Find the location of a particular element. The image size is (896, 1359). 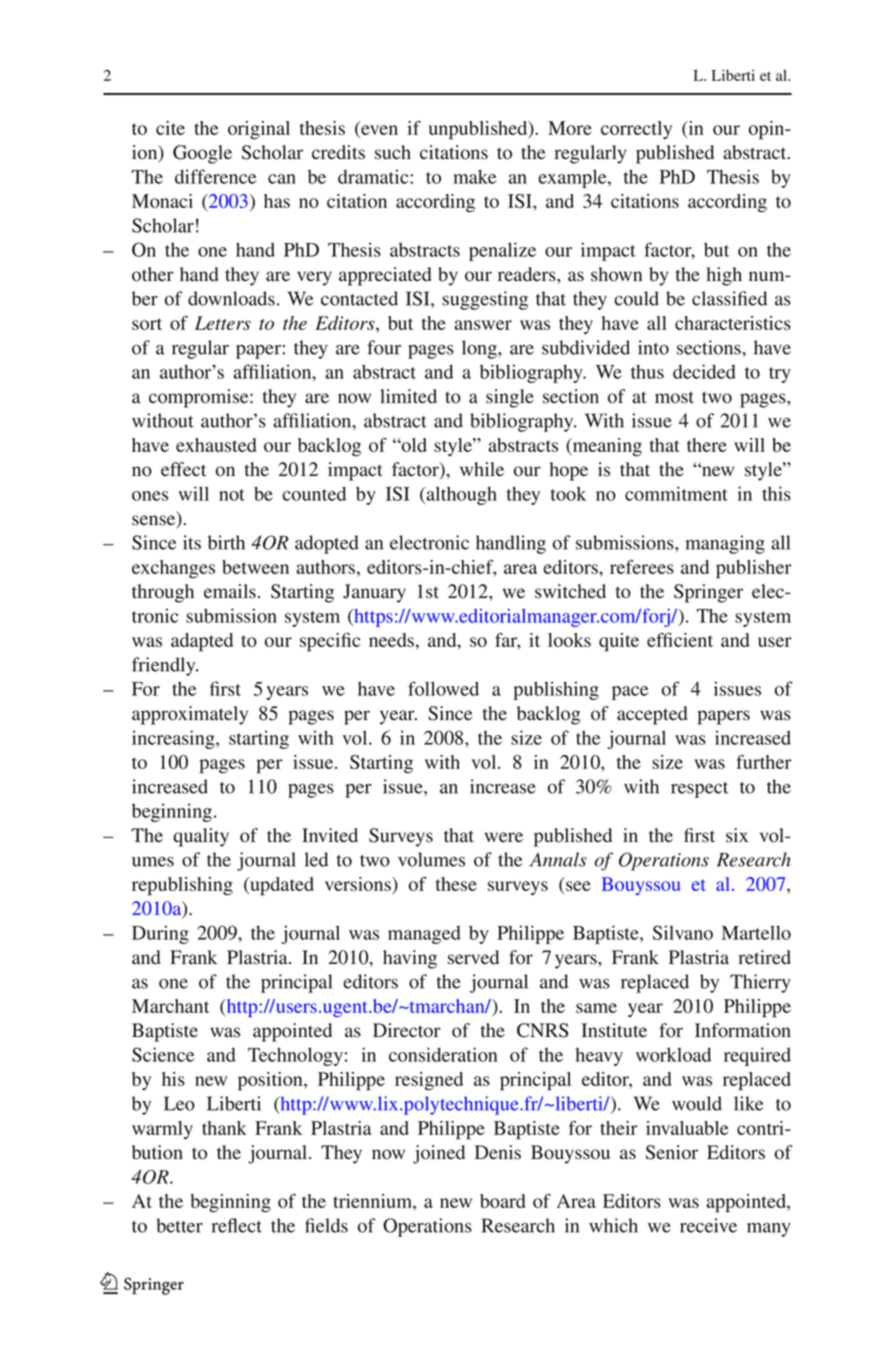

Springer is located at coordinates (708, 593).
